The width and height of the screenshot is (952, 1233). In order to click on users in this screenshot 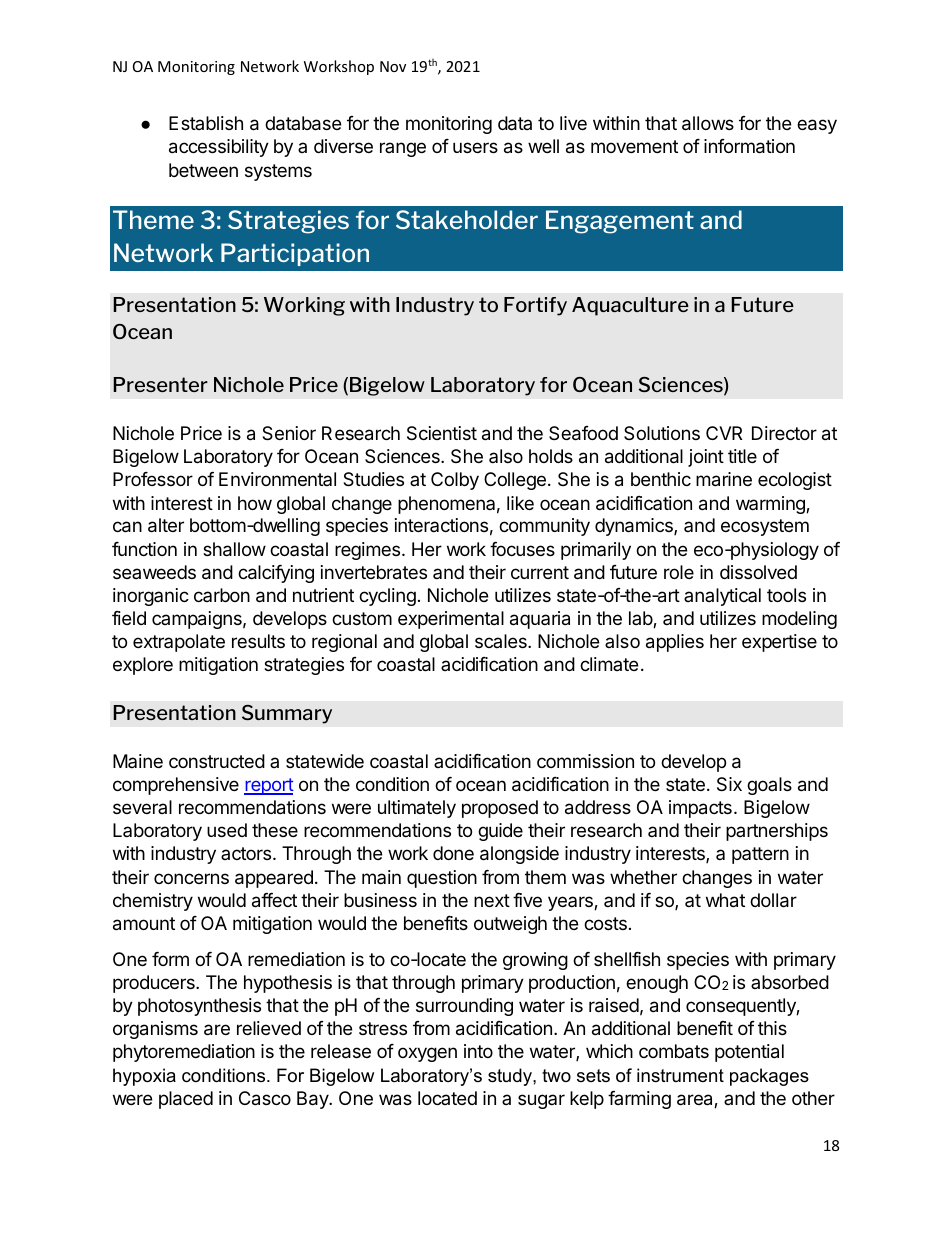, I will do `click(475, 147)`.
